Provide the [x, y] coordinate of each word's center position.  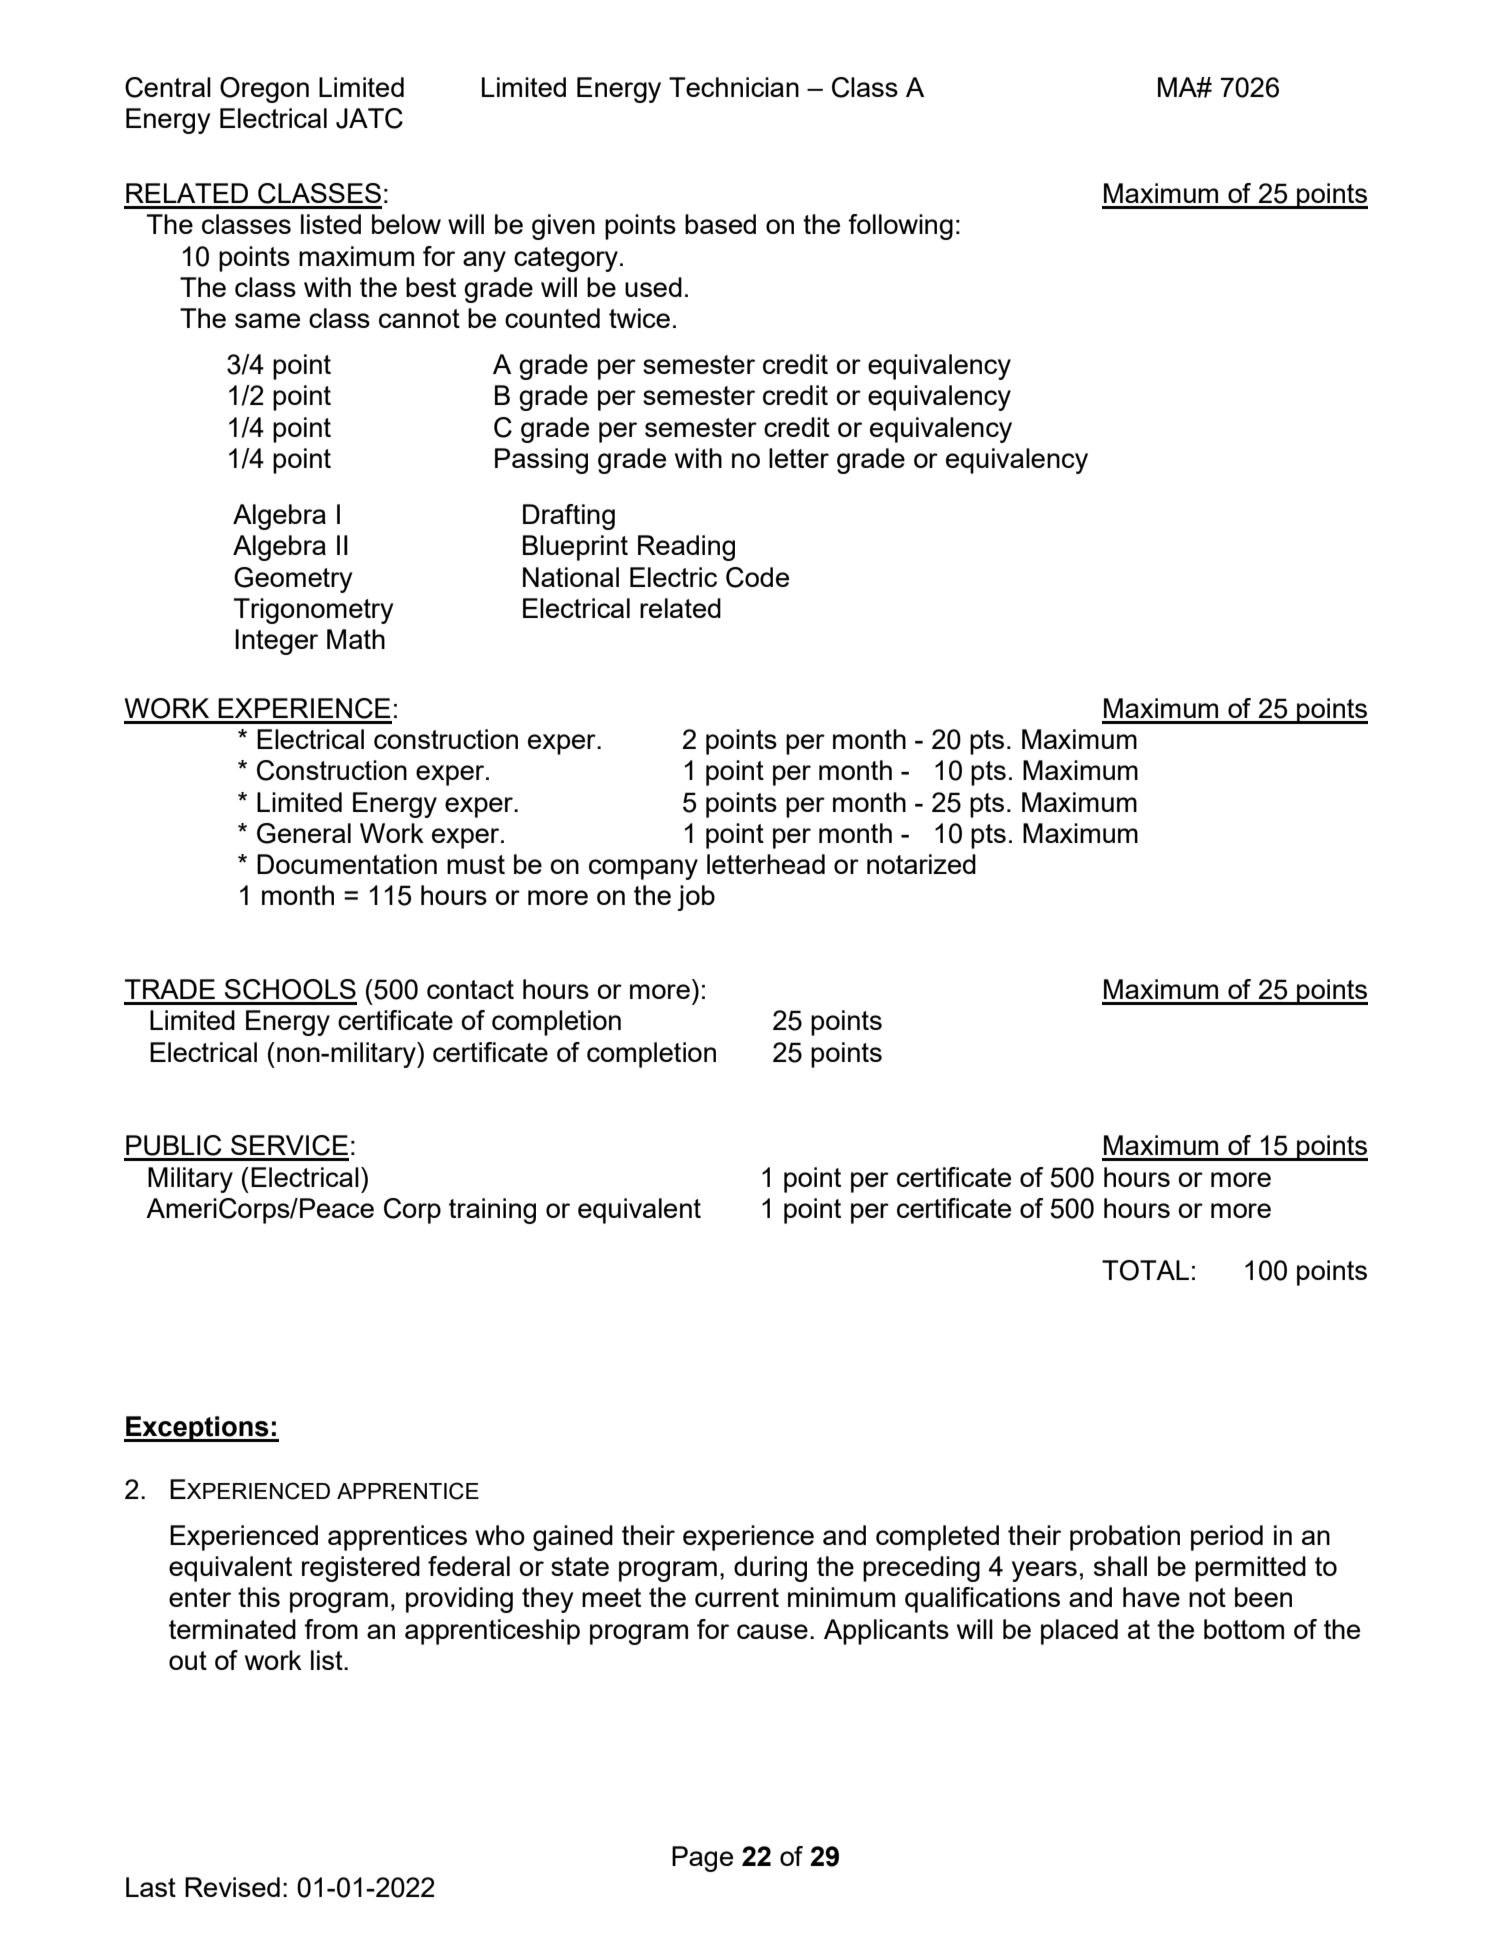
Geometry [293, 580]
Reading [686, 548]
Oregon [264, 90]
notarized [921, 864]
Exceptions [197, 1429]
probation [1125, 1538]
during [770, 1569]
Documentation [347, 864]
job [696, 898]
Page [702, 1859]
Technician [734, 87]
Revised [232, 1887]
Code [757, 577]
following [900, 227]
